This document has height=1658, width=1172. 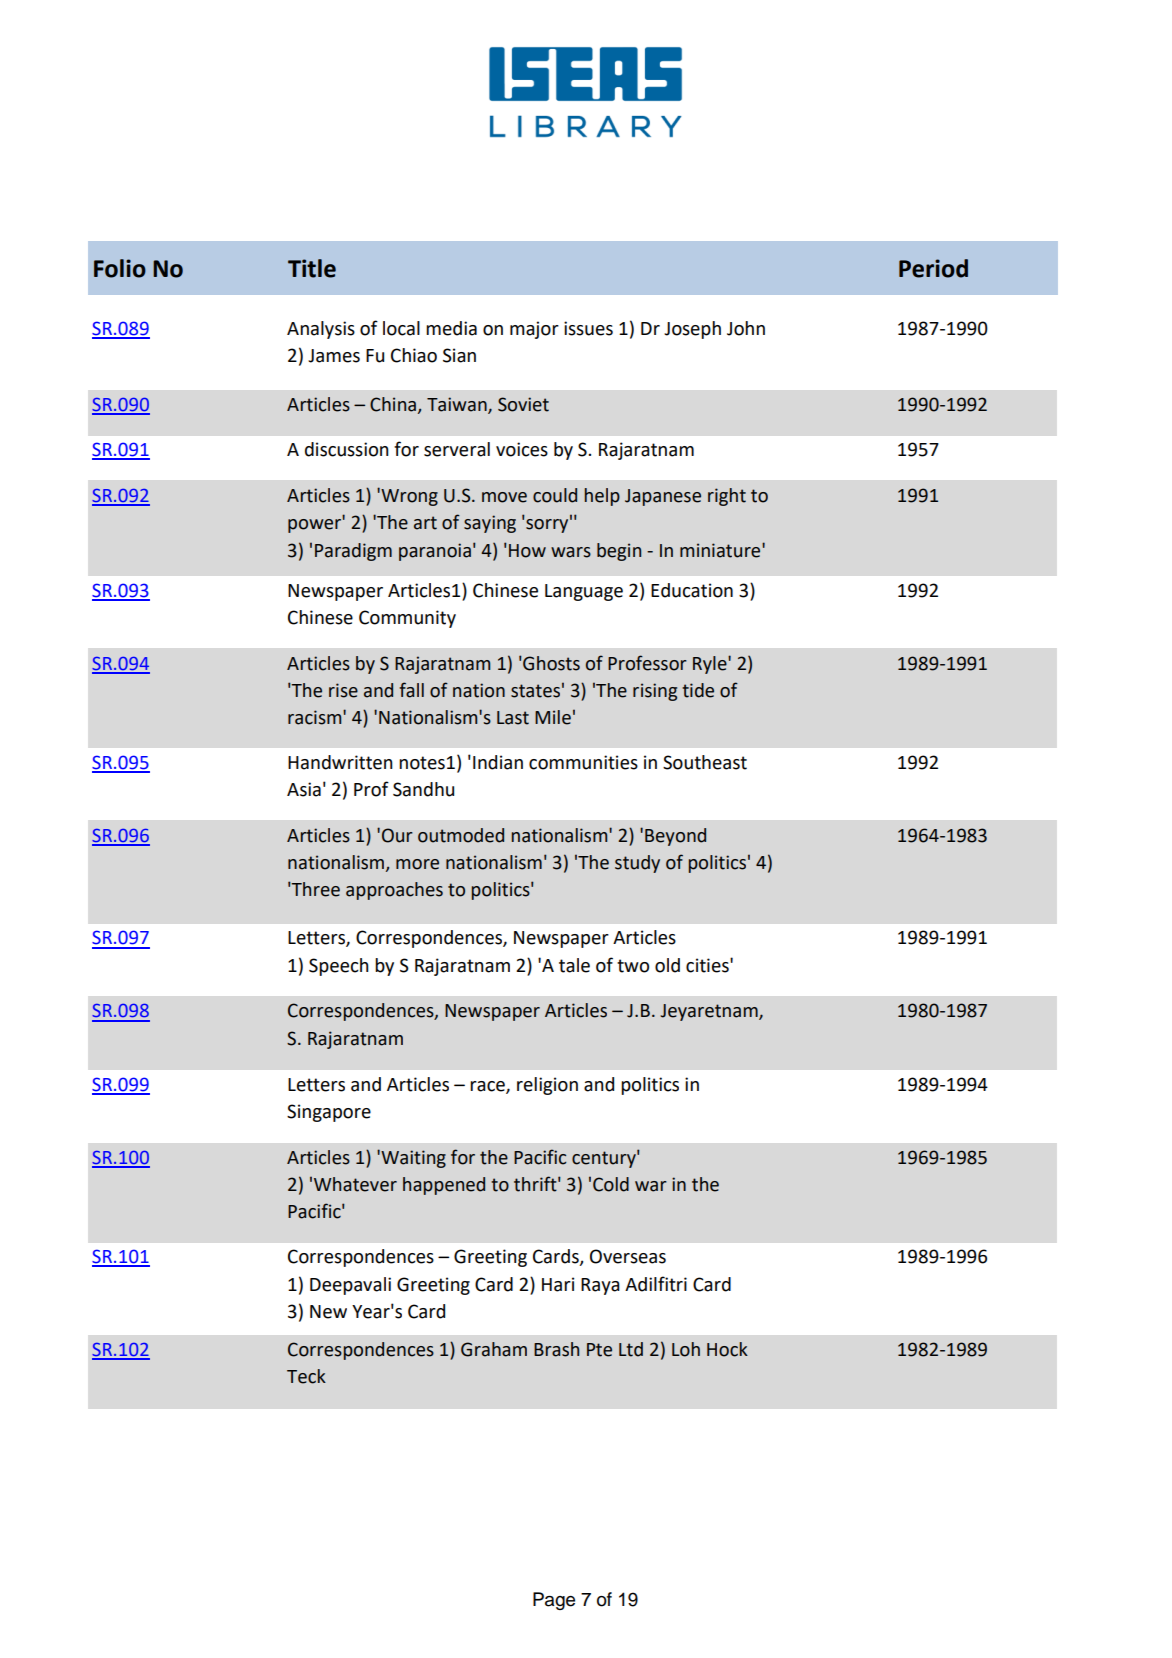 What do you see at coordinates (746, 328) in the document?
I see `John` at bounding box center [746, 328].
